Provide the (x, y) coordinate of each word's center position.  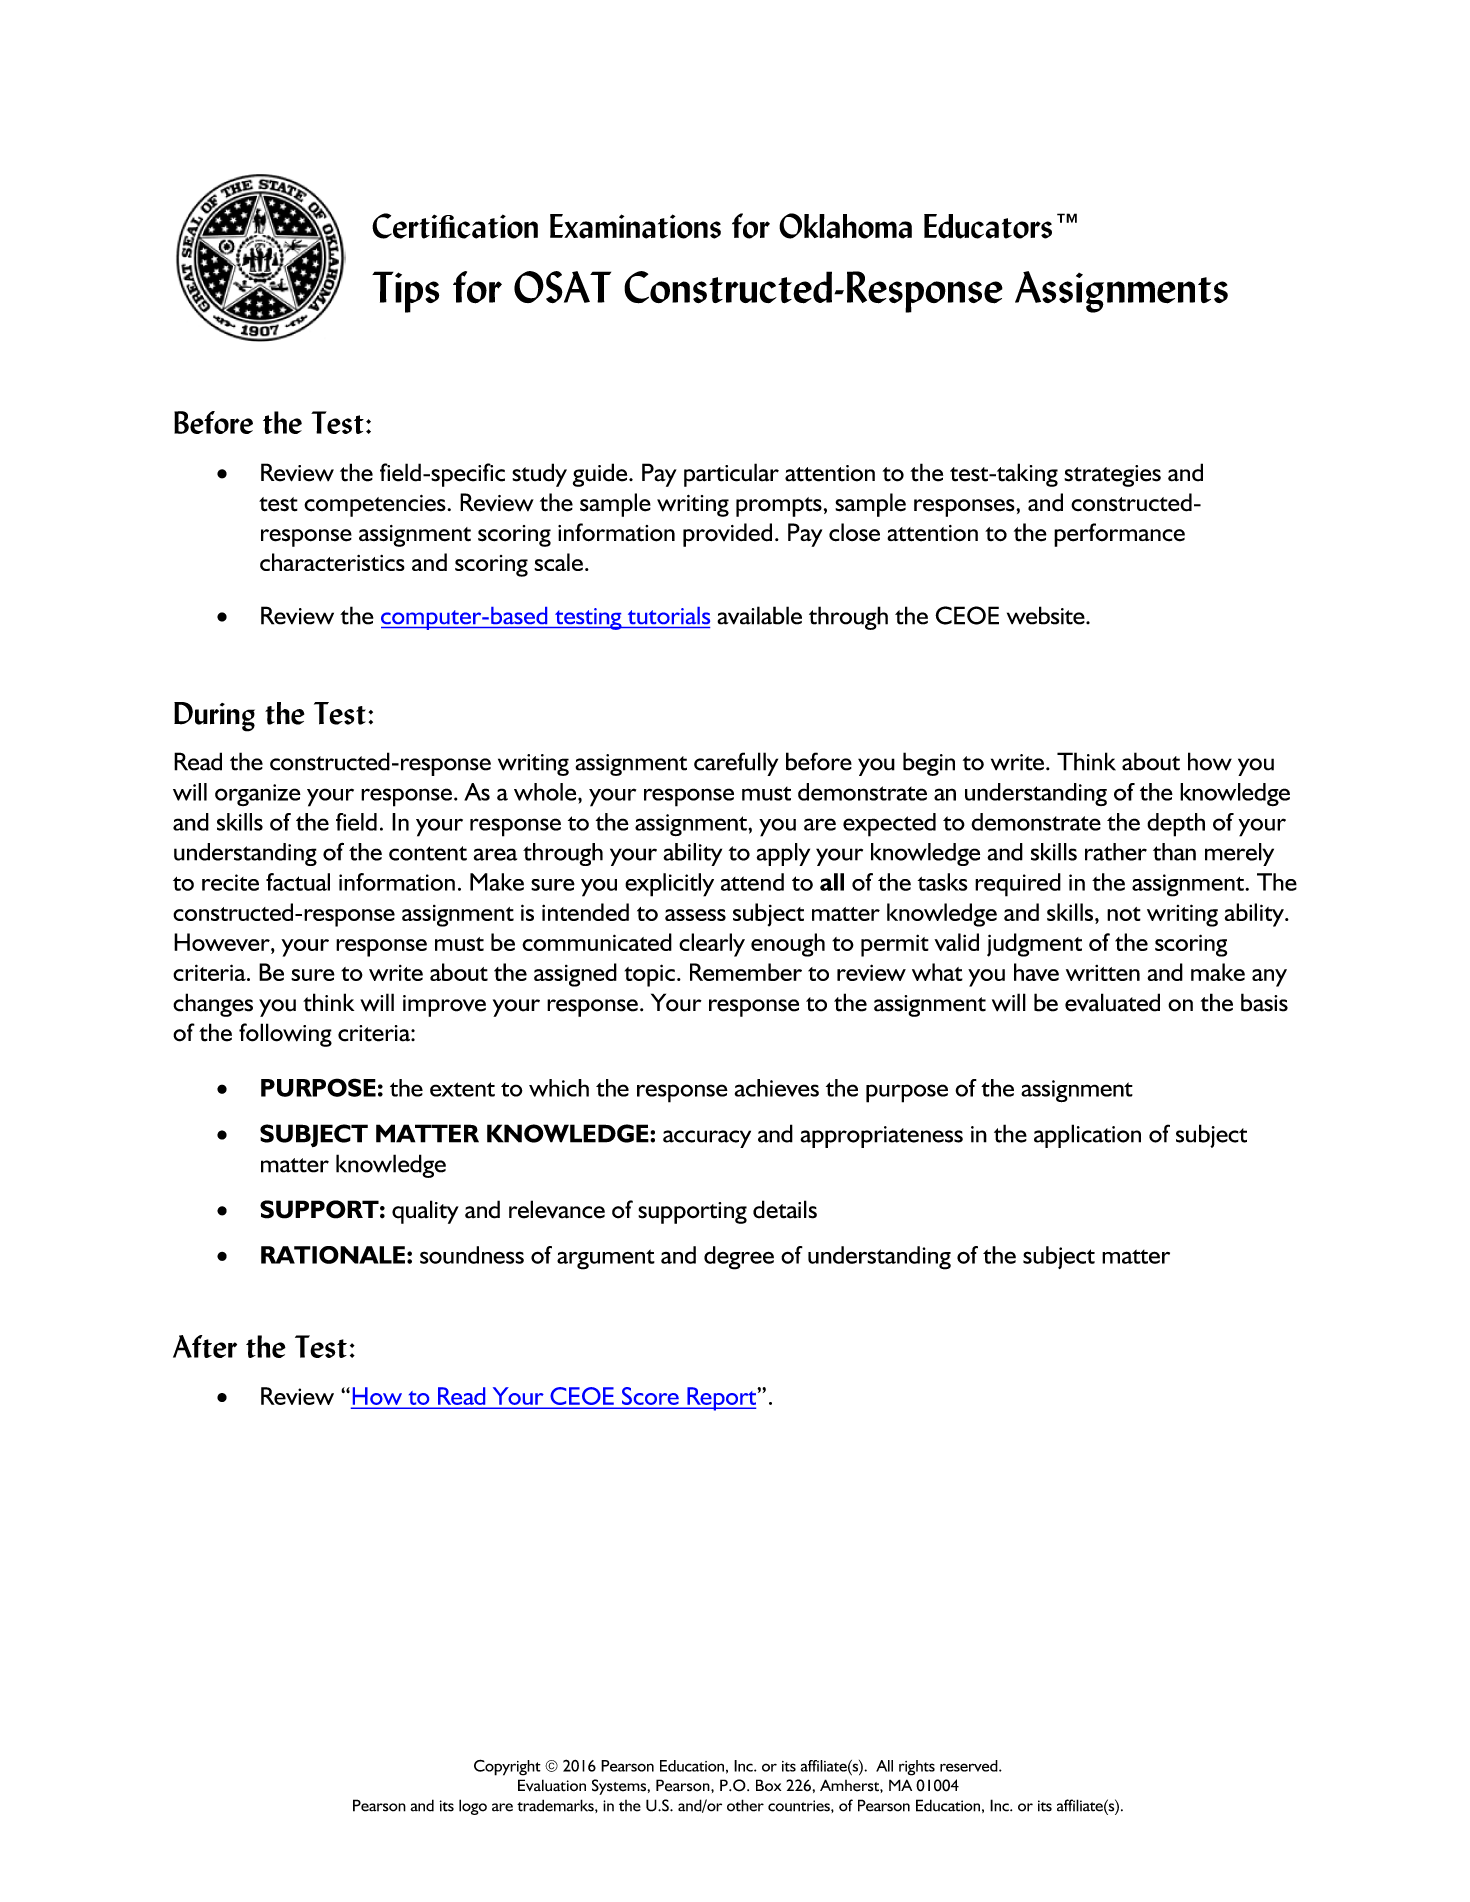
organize (258, 795)
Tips (405, 292)
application (1087, 1136)
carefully (736, 764)
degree (739, 1258)
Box (768, 1785)
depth (1176, 825)
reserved (970, 1766)
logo (473, 1807)
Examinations (635, 226)
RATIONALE (333, 1255)
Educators (988, 226)
